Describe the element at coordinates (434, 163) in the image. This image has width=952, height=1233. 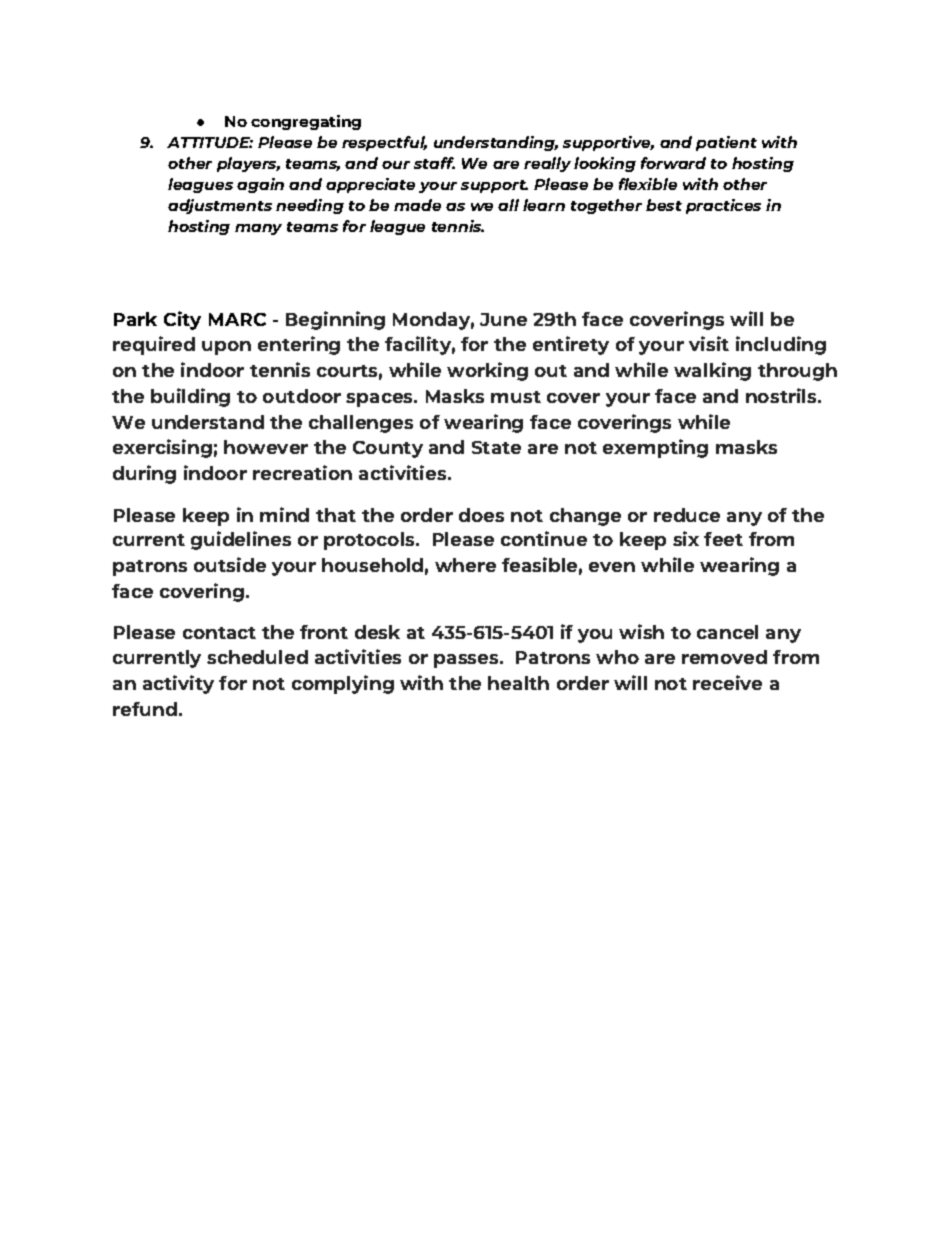
I see `staff` at that location.
